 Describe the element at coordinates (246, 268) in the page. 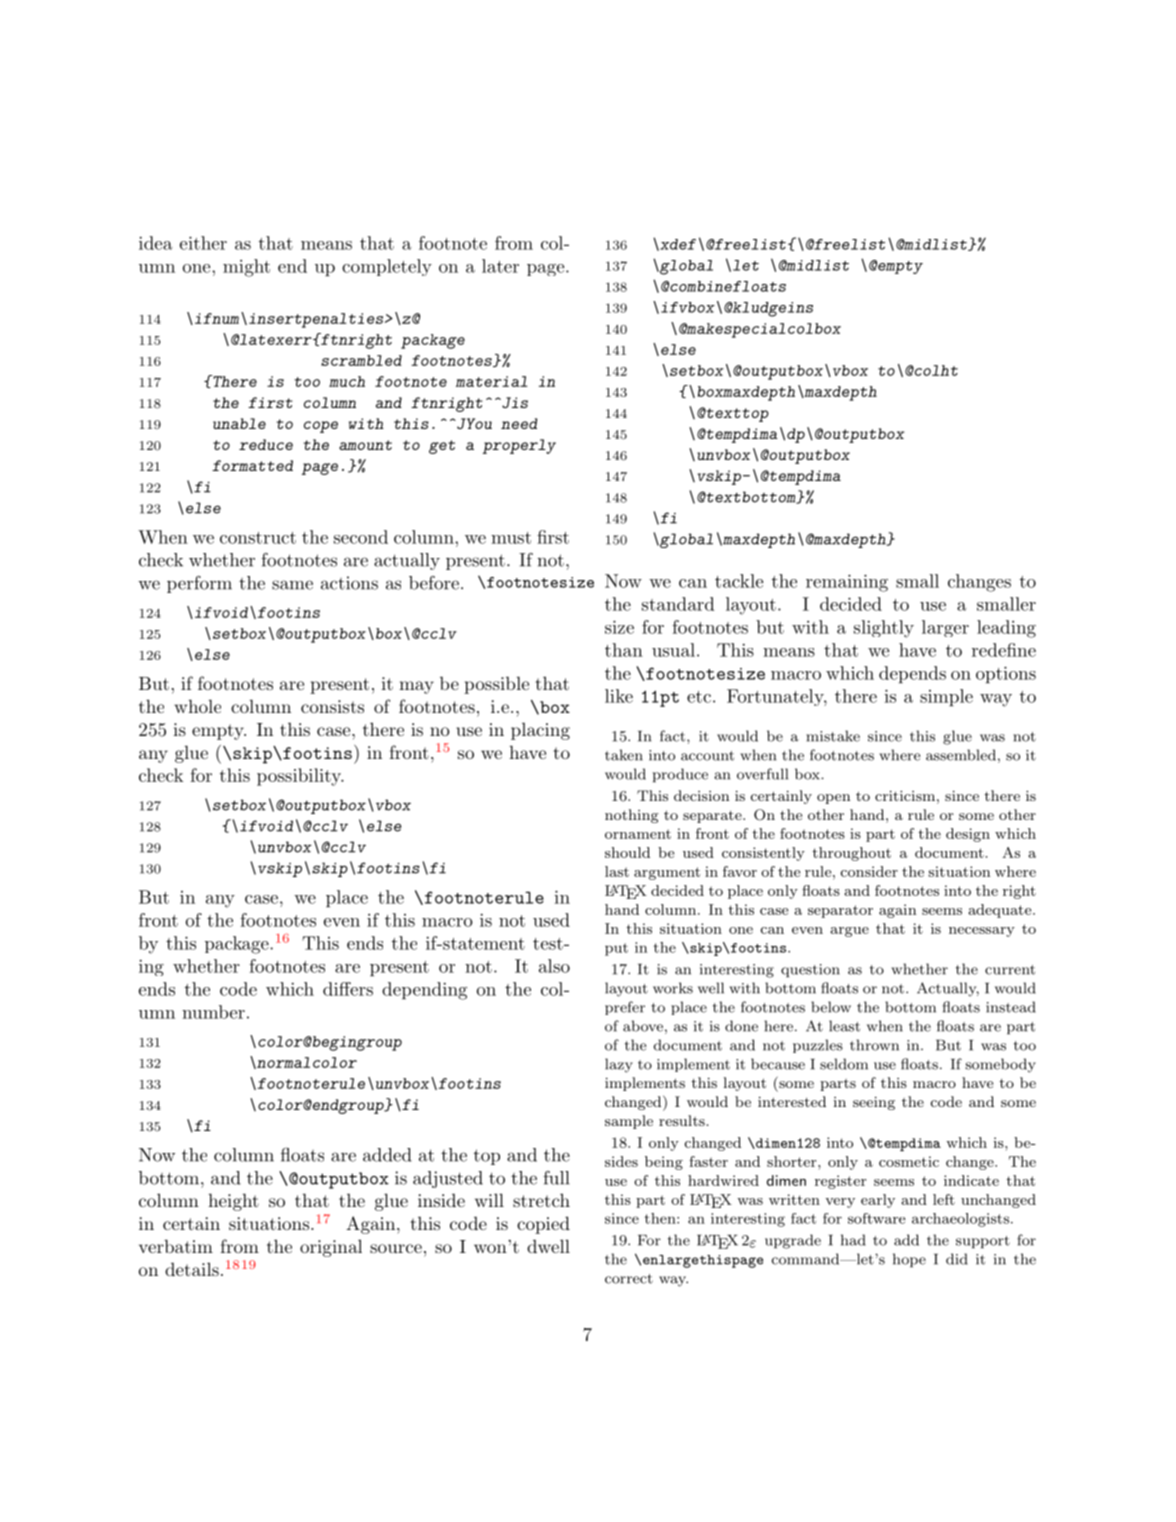

I see `might` at that location.
